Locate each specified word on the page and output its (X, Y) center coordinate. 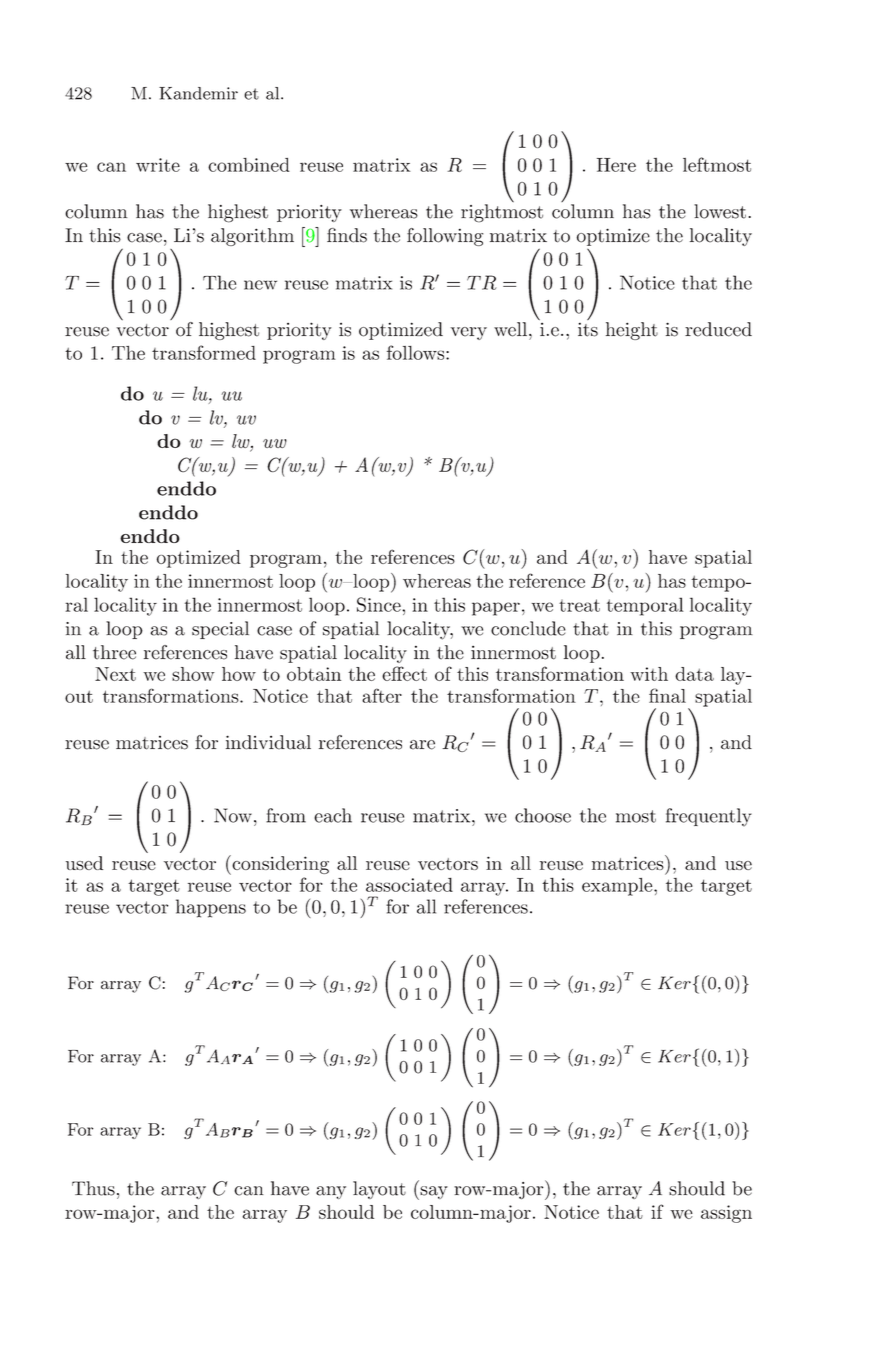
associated (409, 885)
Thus (93, 1188)
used (84, 863)
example (618, 887)
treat (579, 605)
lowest (720, 211)
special (220, 630)
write (158, 165)
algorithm (252, 237)
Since (380, 604)
